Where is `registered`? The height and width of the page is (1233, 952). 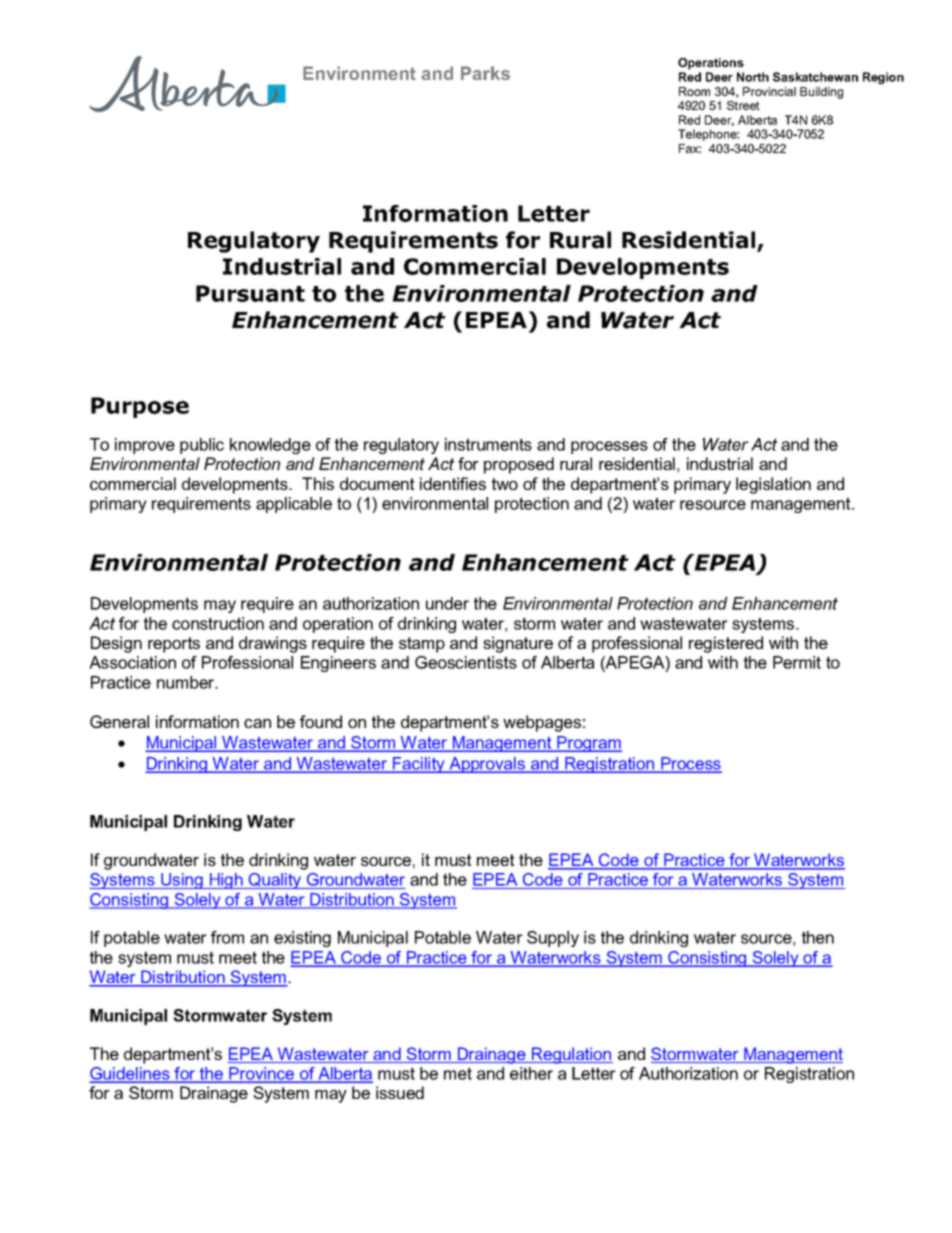 registered is located at coordinates (726, 644).
